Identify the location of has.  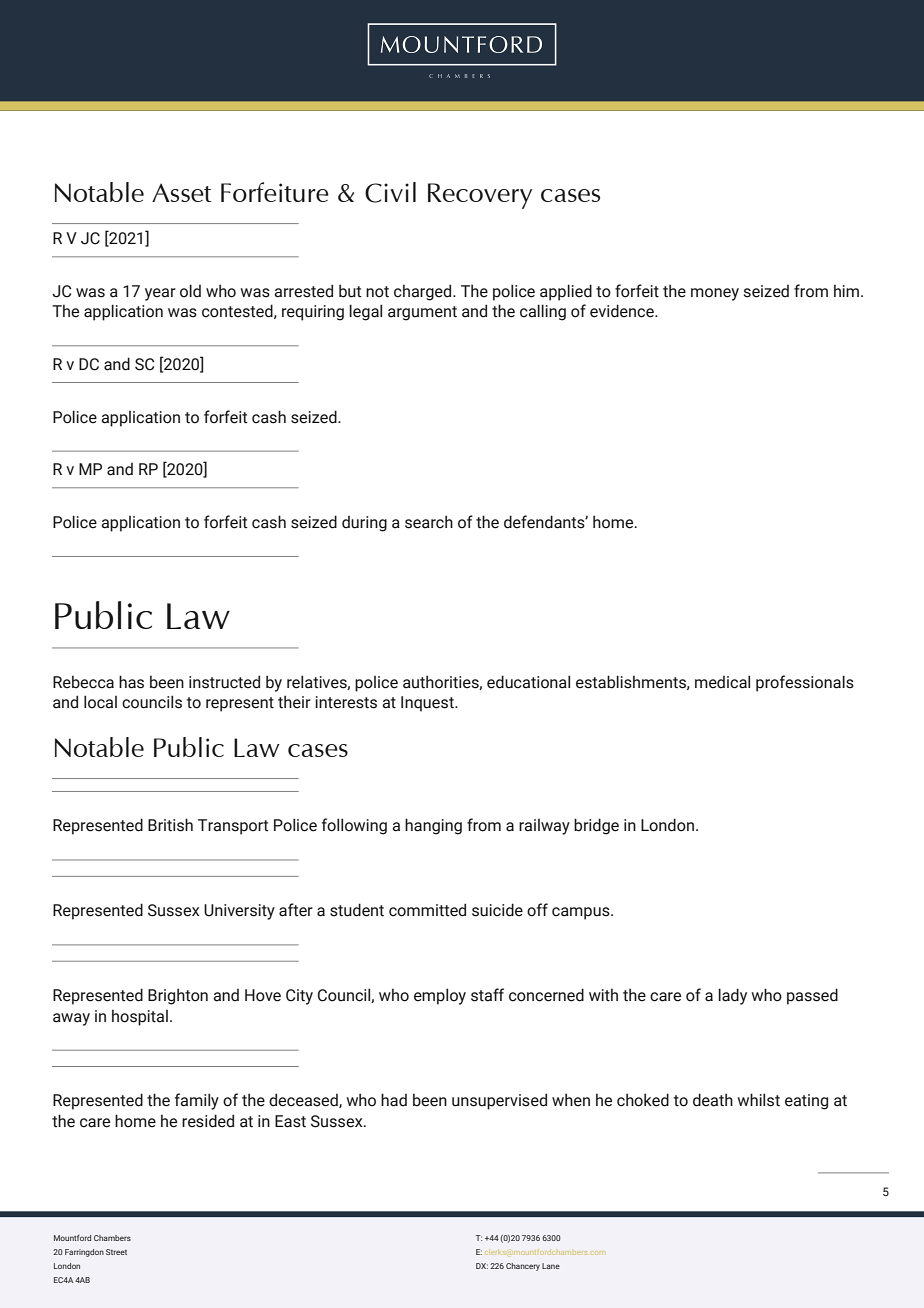
(131, 682).
